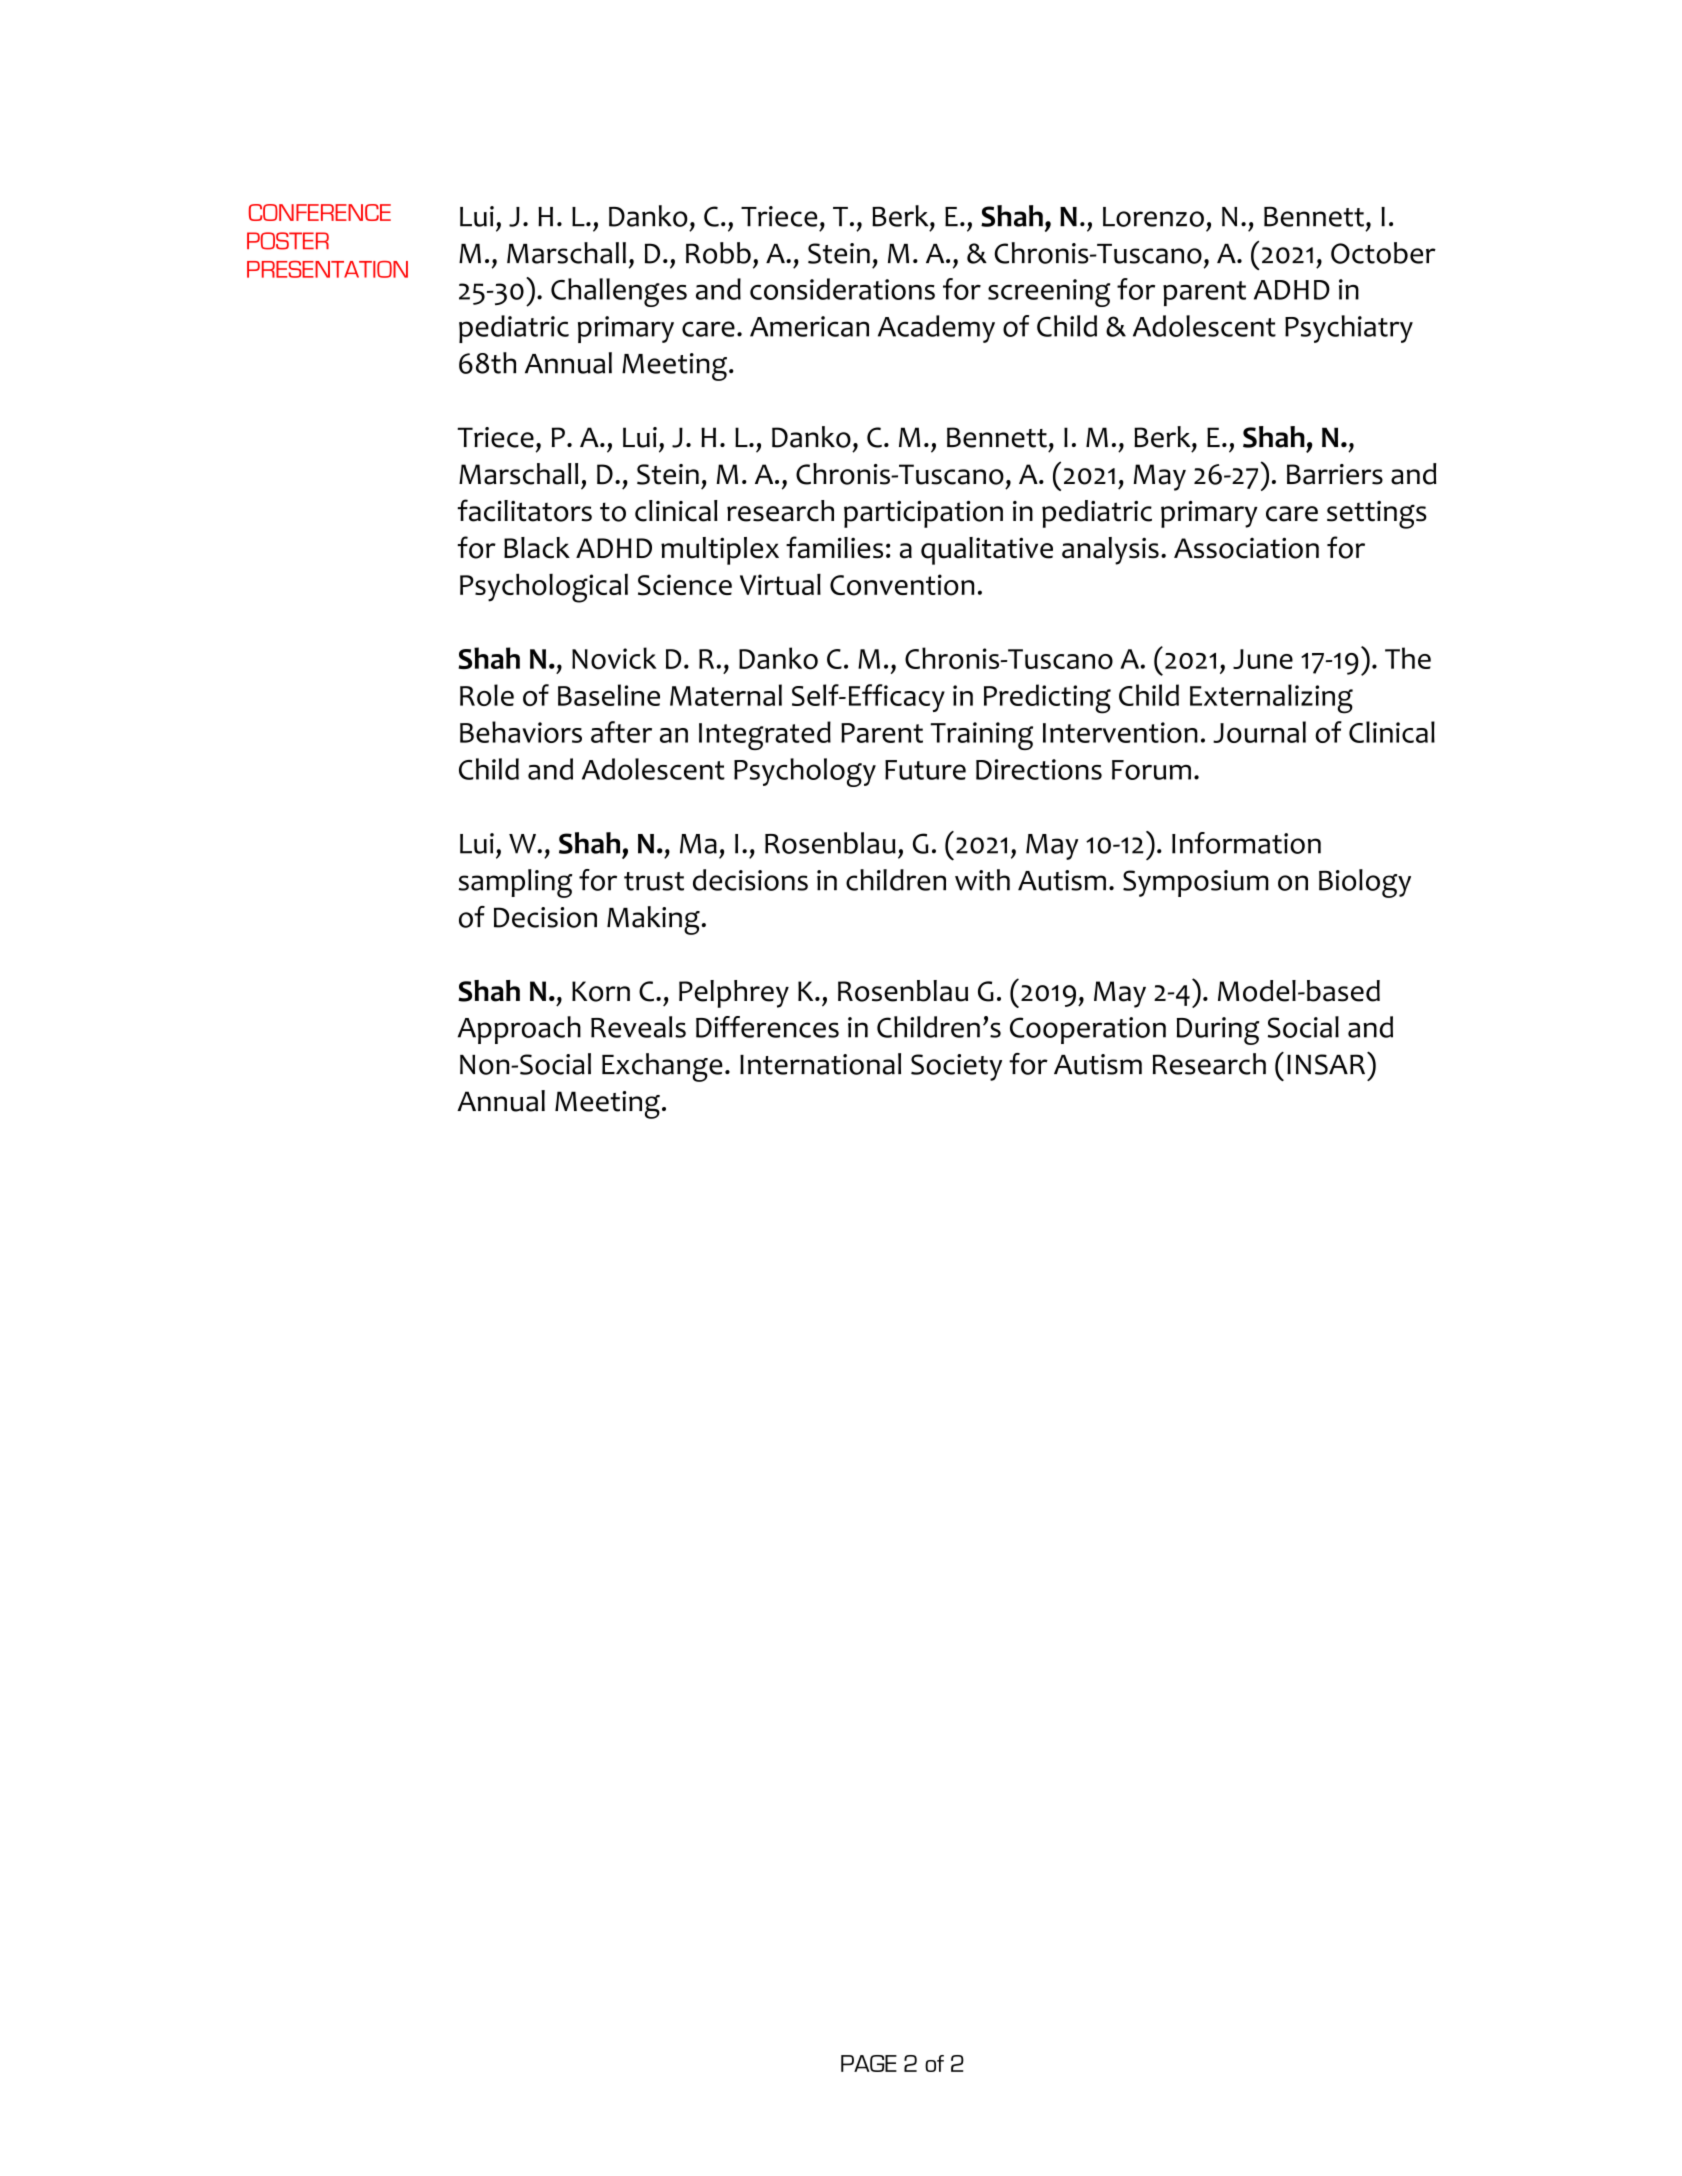 This screenshot has width=1682, height=2176. Describe the element at coordinates (519, 1030) in the screenshot. I see `Approach` at that location.
